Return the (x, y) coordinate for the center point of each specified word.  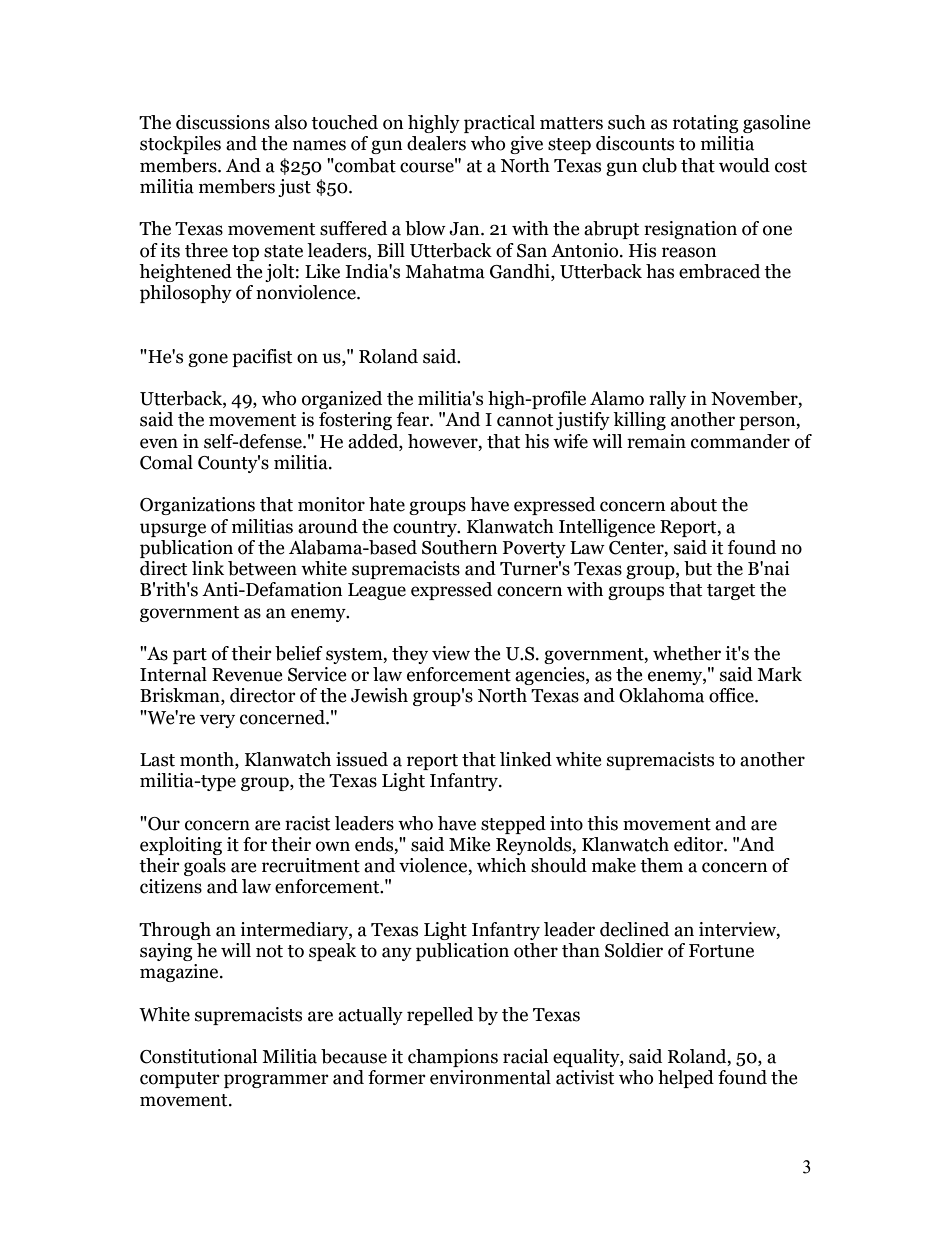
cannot (525, 420)
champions (453, 1058)
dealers (436, 143)
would (744, 165)
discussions (223, 122)
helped (686, 1079)
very (217, 721)
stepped (513, 825)
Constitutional (198, 1056)
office (732, 695)
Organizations (197, 506)
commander (740, 441)
